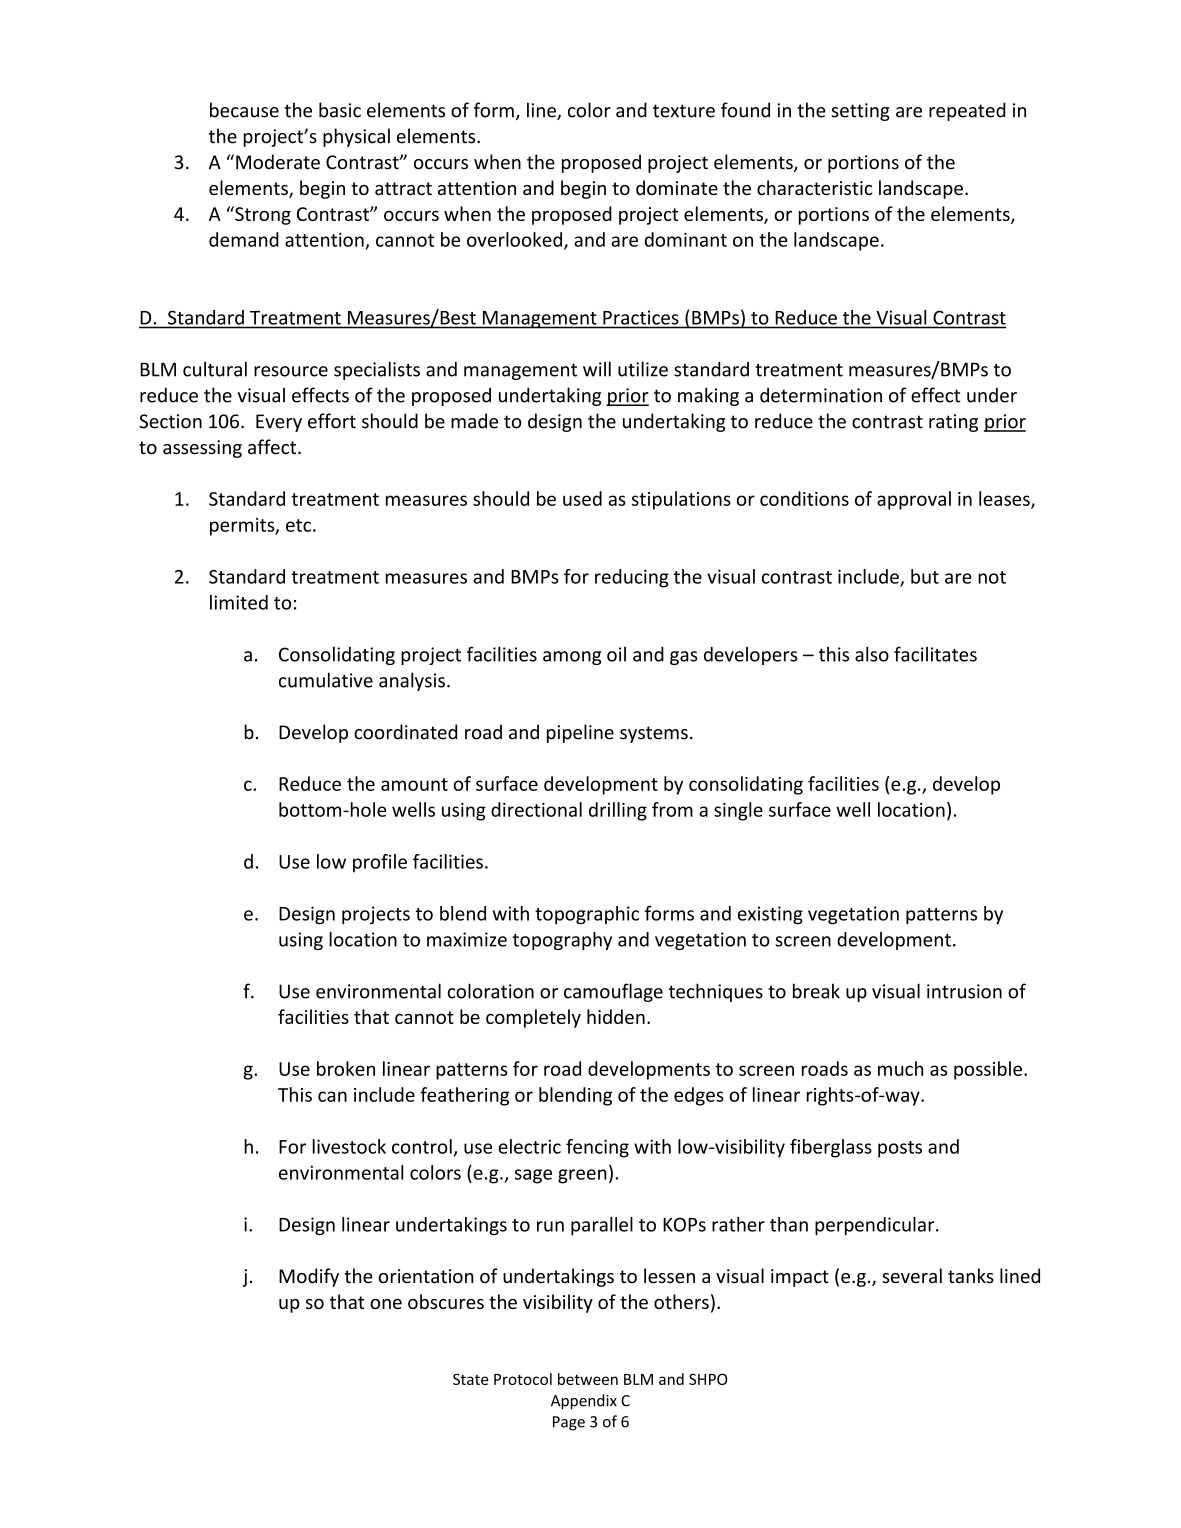 Image resolution: width=1181 pixels, height=1528 pixels. I want to click on affect, so click(273, 447).
